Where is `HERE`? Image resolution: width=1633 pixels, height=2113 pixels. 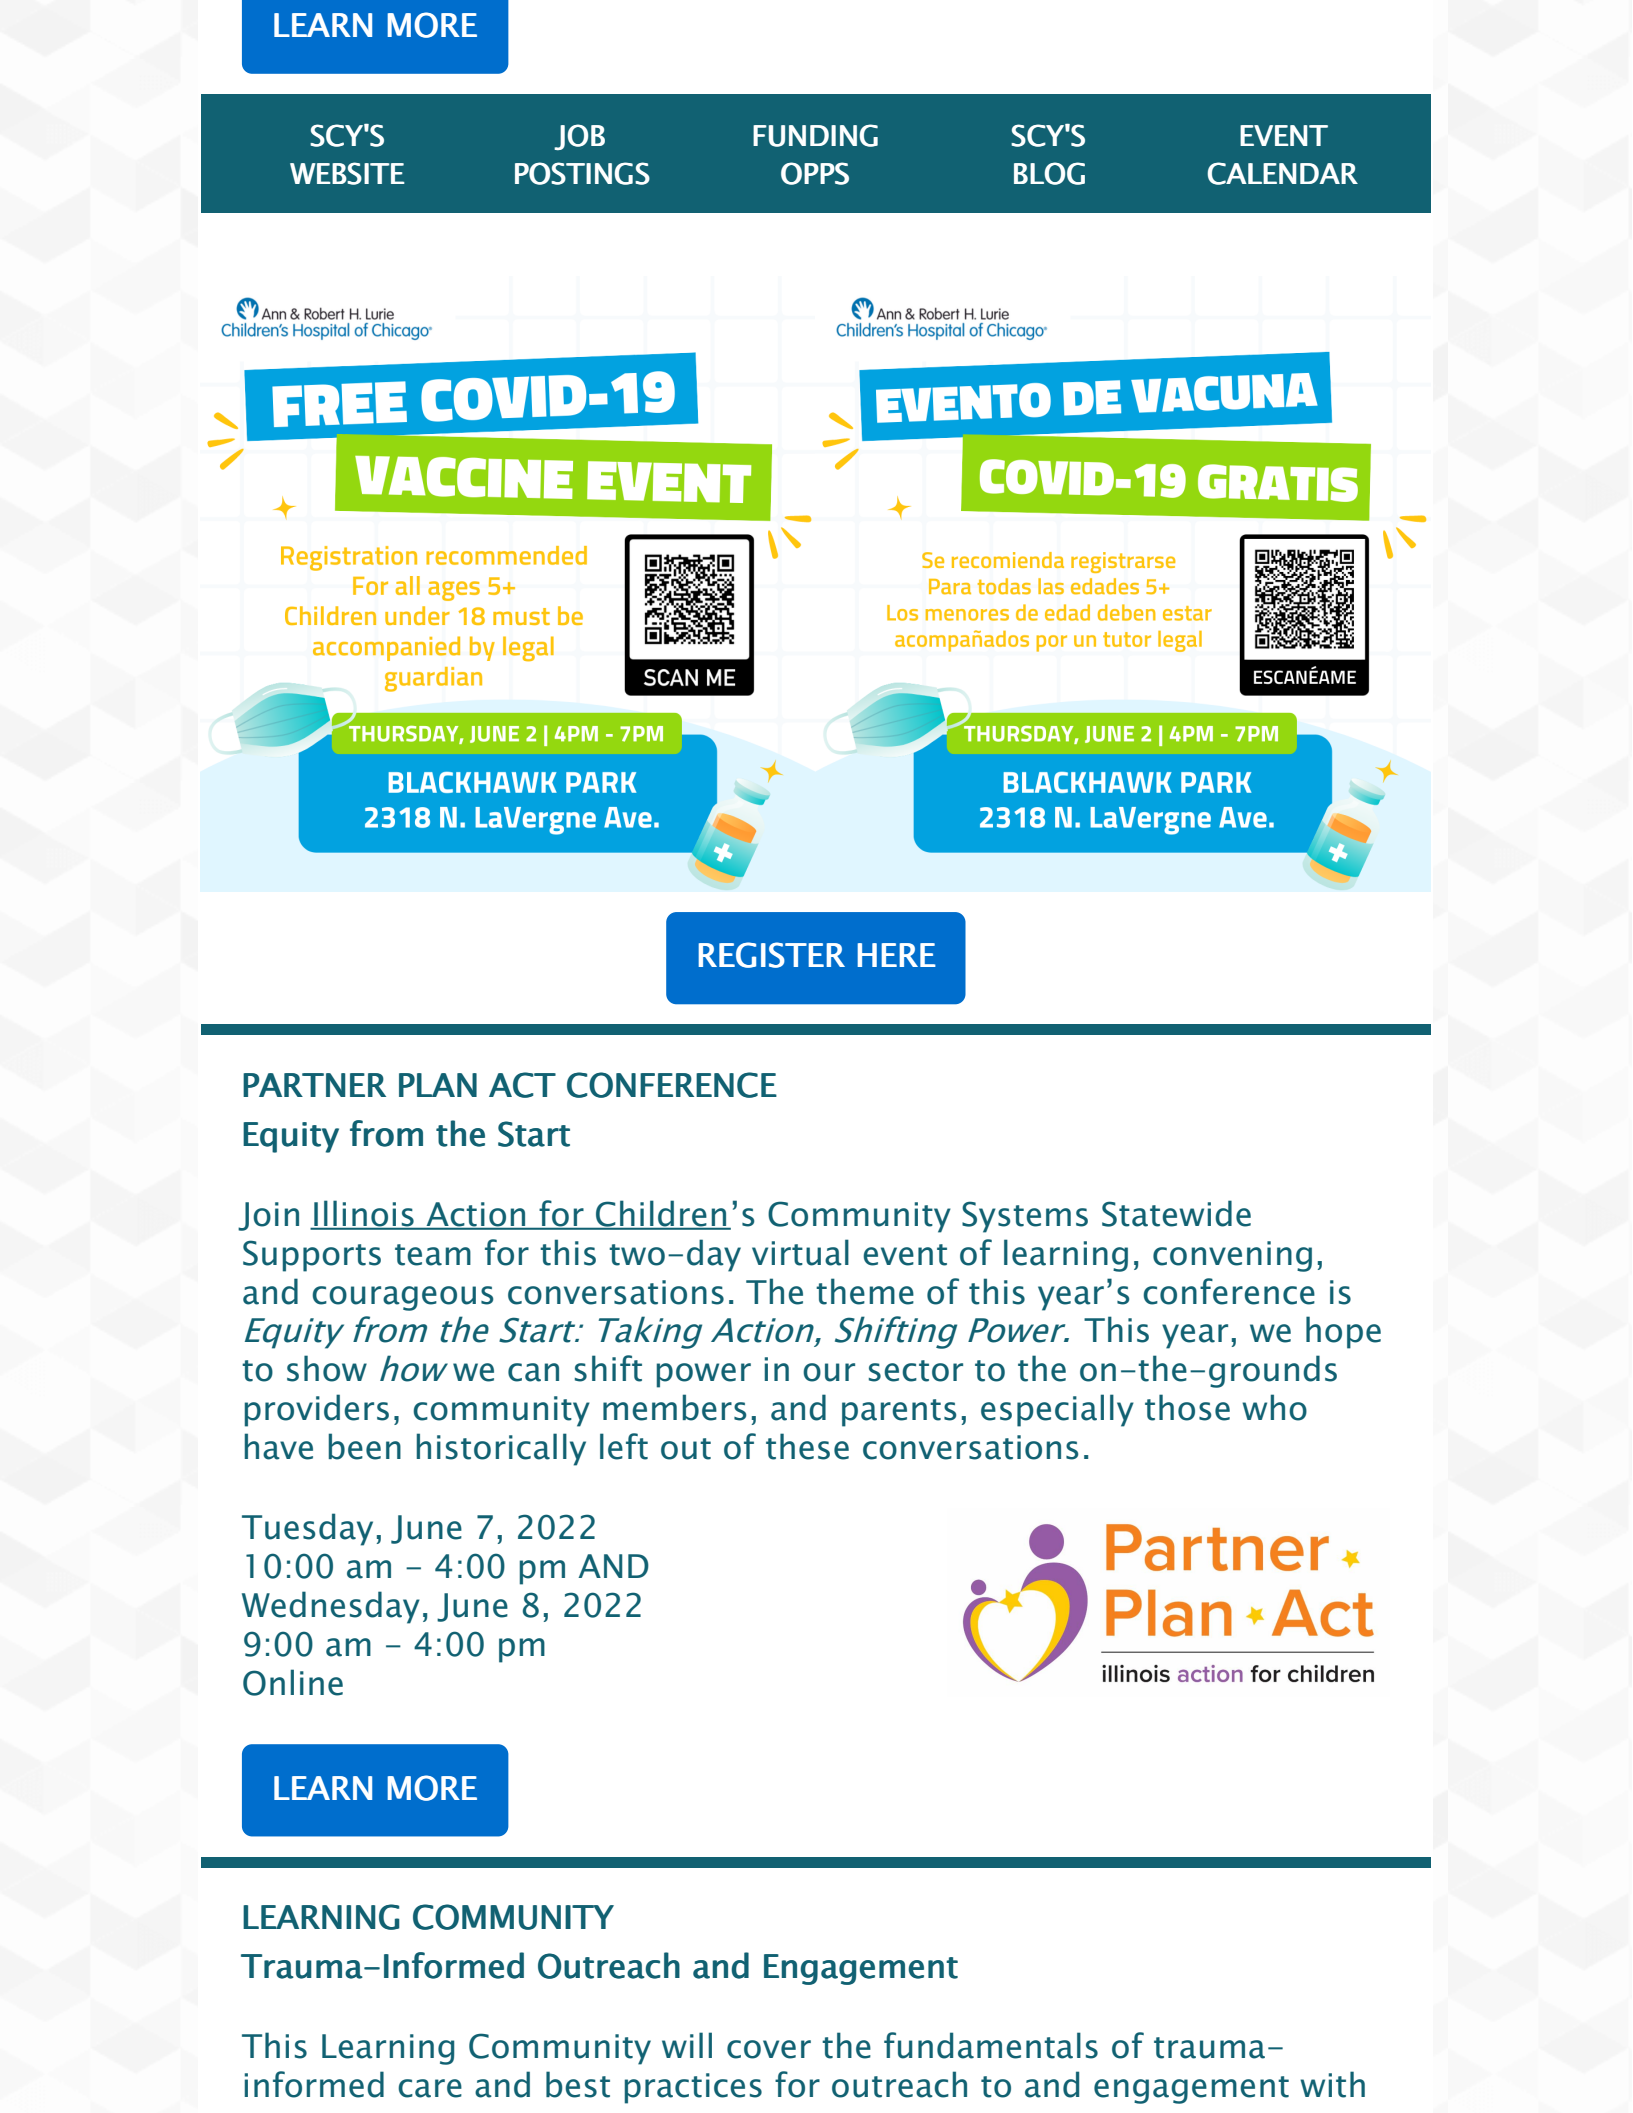 HERE is located at coordinates (896, 955).
